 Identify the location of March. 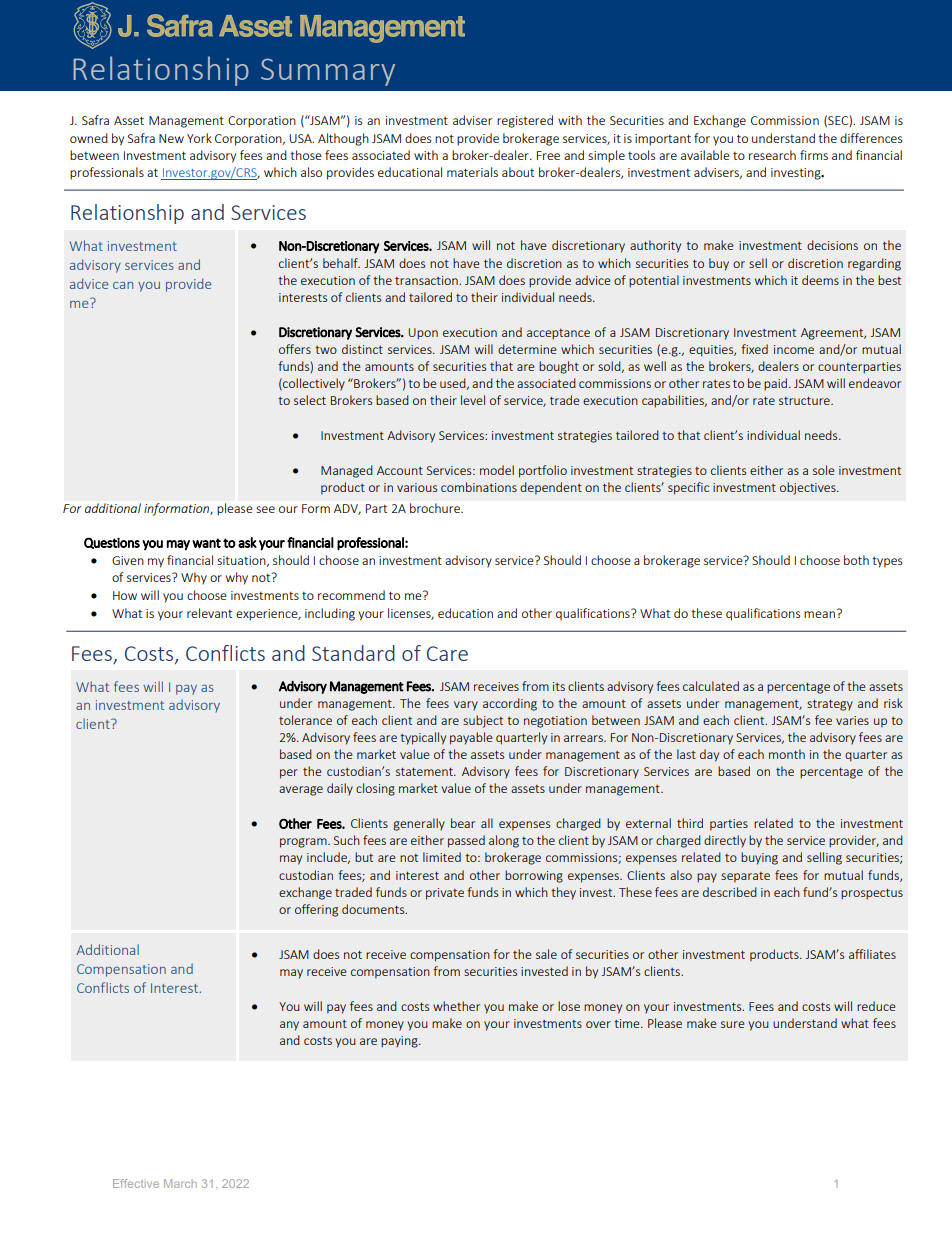
(180, 1183).
